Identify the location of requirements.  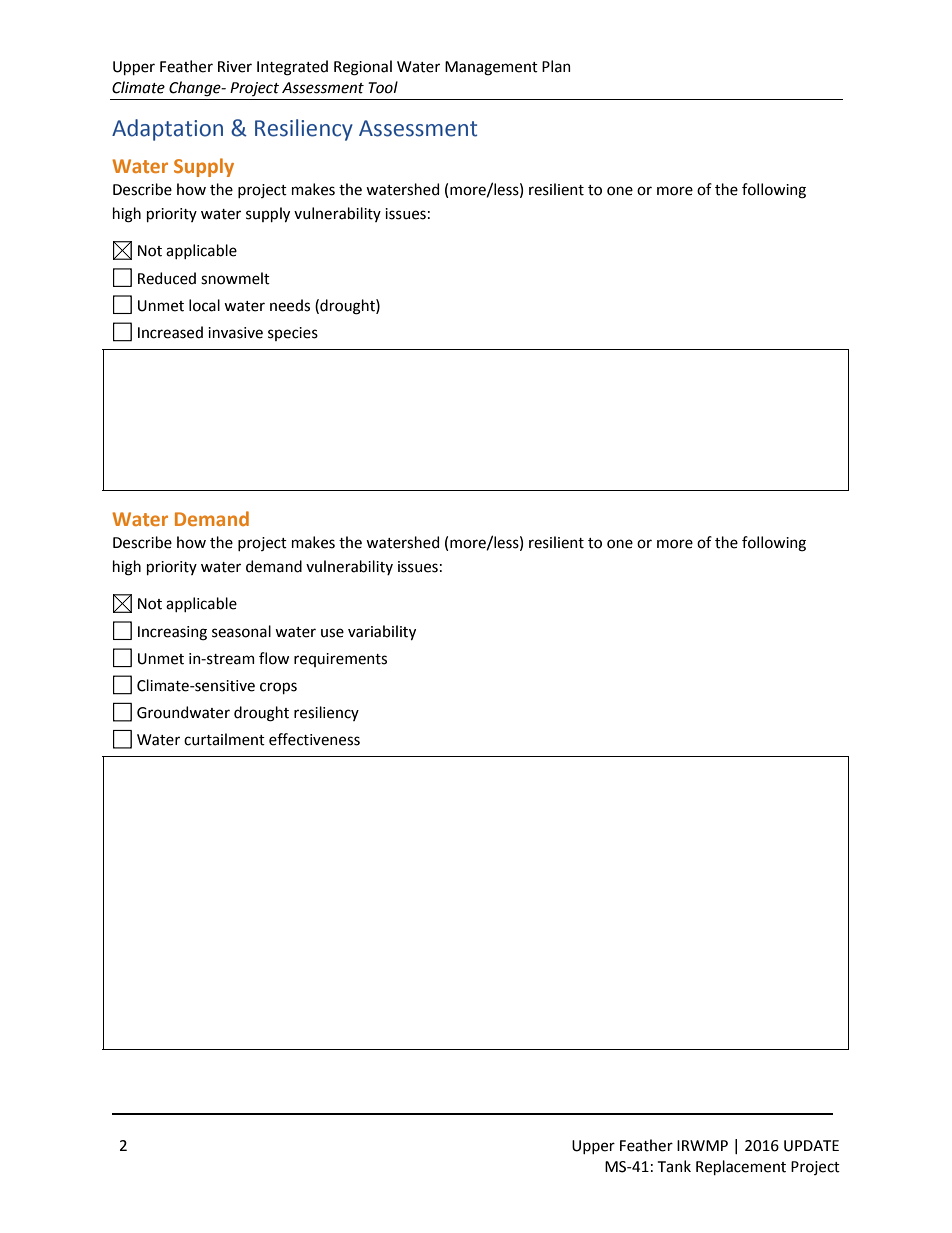
(340, 660).
